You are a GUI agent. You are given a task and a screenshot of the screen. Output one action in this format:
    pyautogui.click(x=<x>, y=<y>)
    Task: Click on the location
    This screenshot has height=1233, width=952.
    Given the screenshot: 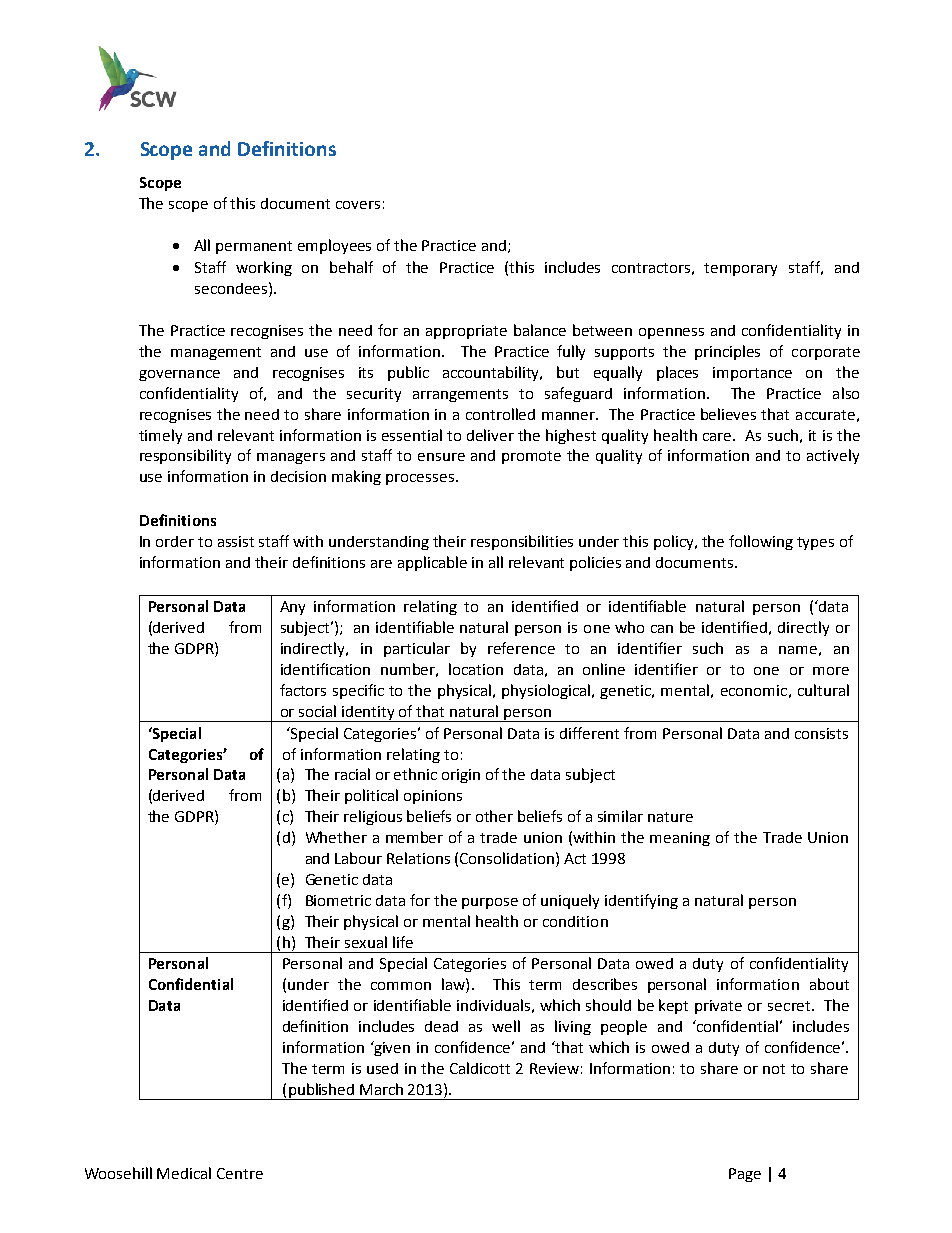 What is the action you would take?
    pyautogui.click(x=476, y=669)
